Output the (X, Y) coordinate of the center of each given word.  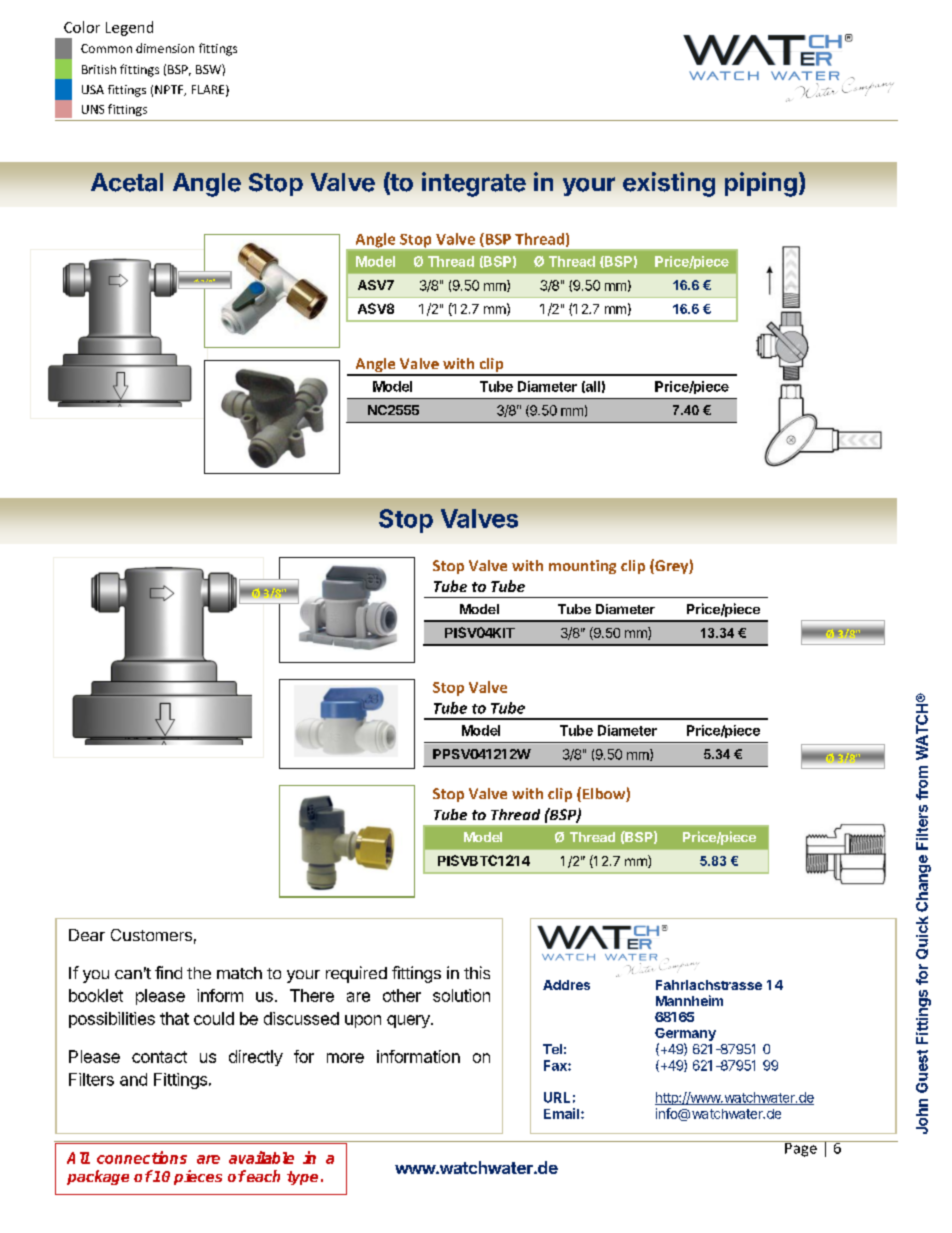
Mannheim (689, 1000)
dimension (165, 48)
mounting (582, 567)
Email (563, 1113)
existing (669, 184)
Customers (151, 935)
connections (142, 1157)
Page (801, 1149)
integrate (474, 184)
